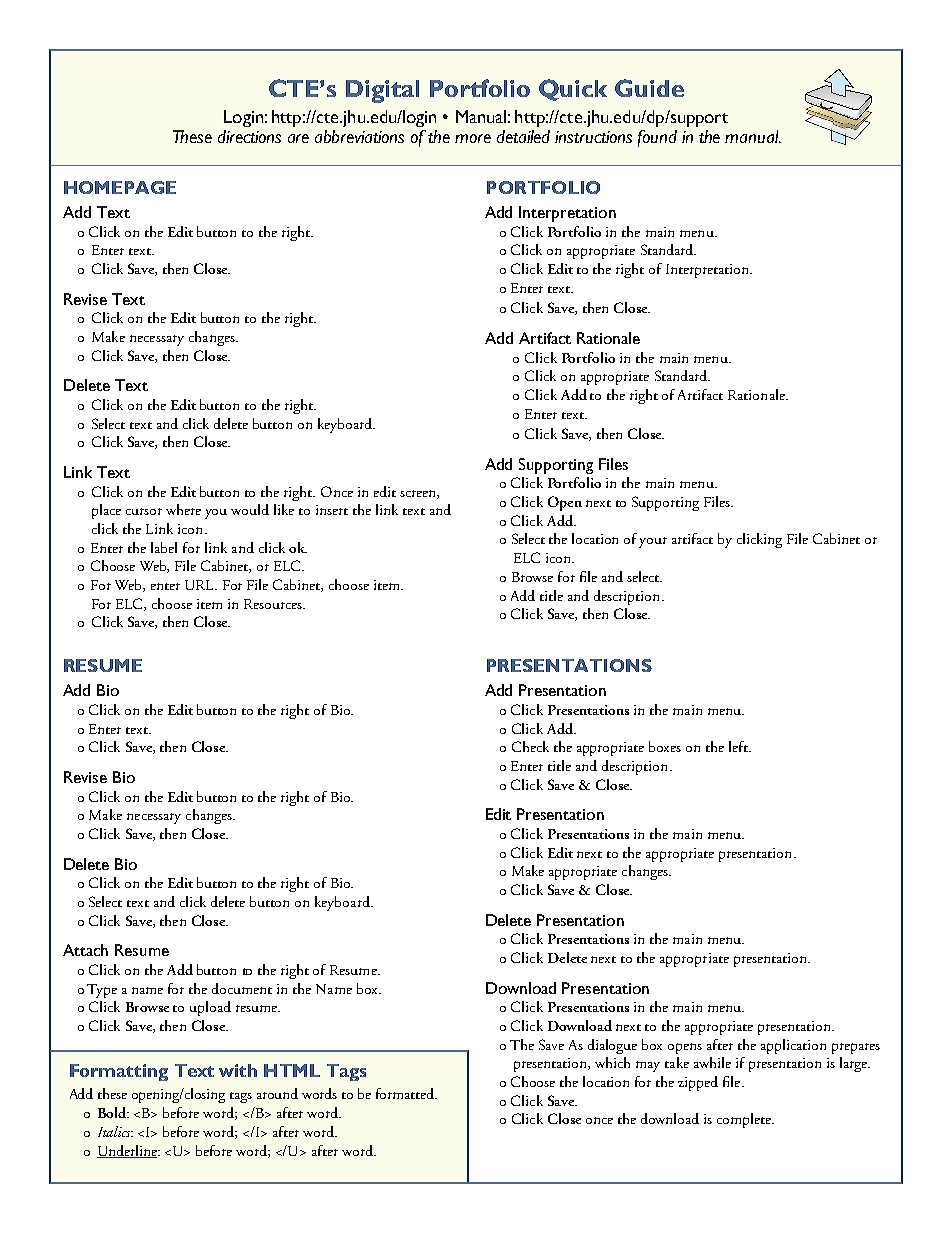  I want to click on insert, so click(332, 510).
